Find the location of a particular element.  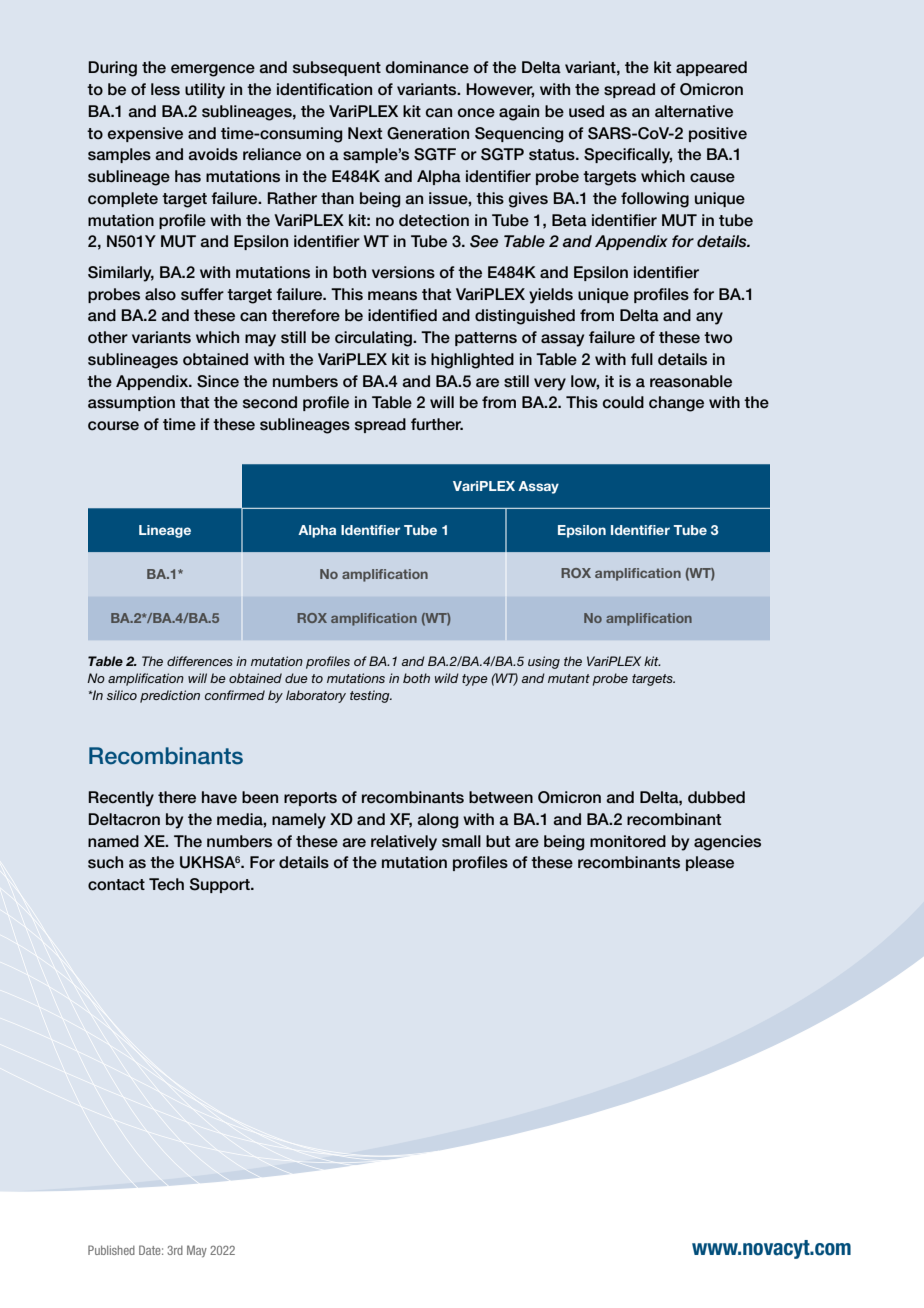

change is located at coordinates (676, 404).
